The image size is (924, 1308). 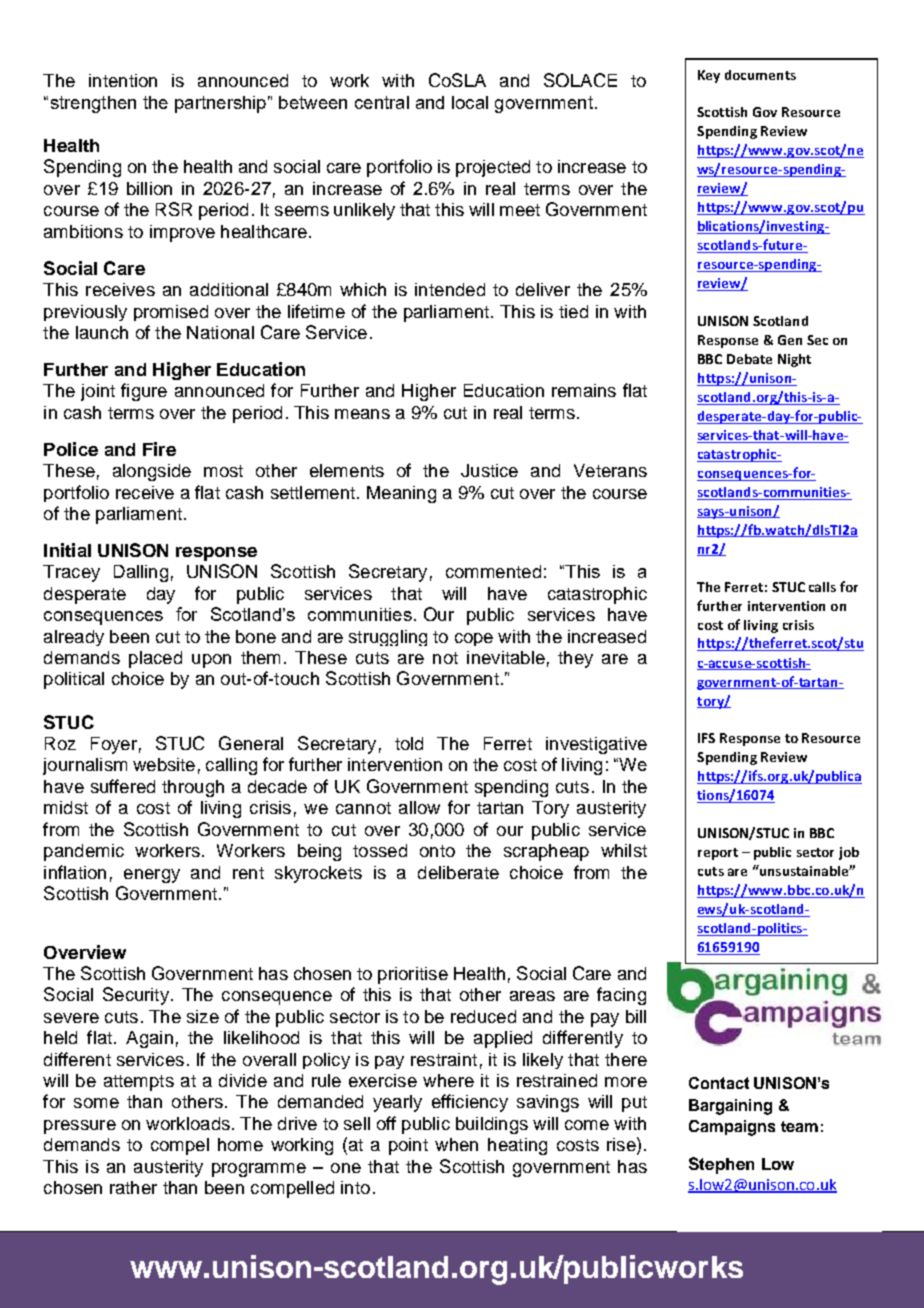 I want to click on when, so click(x=456, y=1144).
